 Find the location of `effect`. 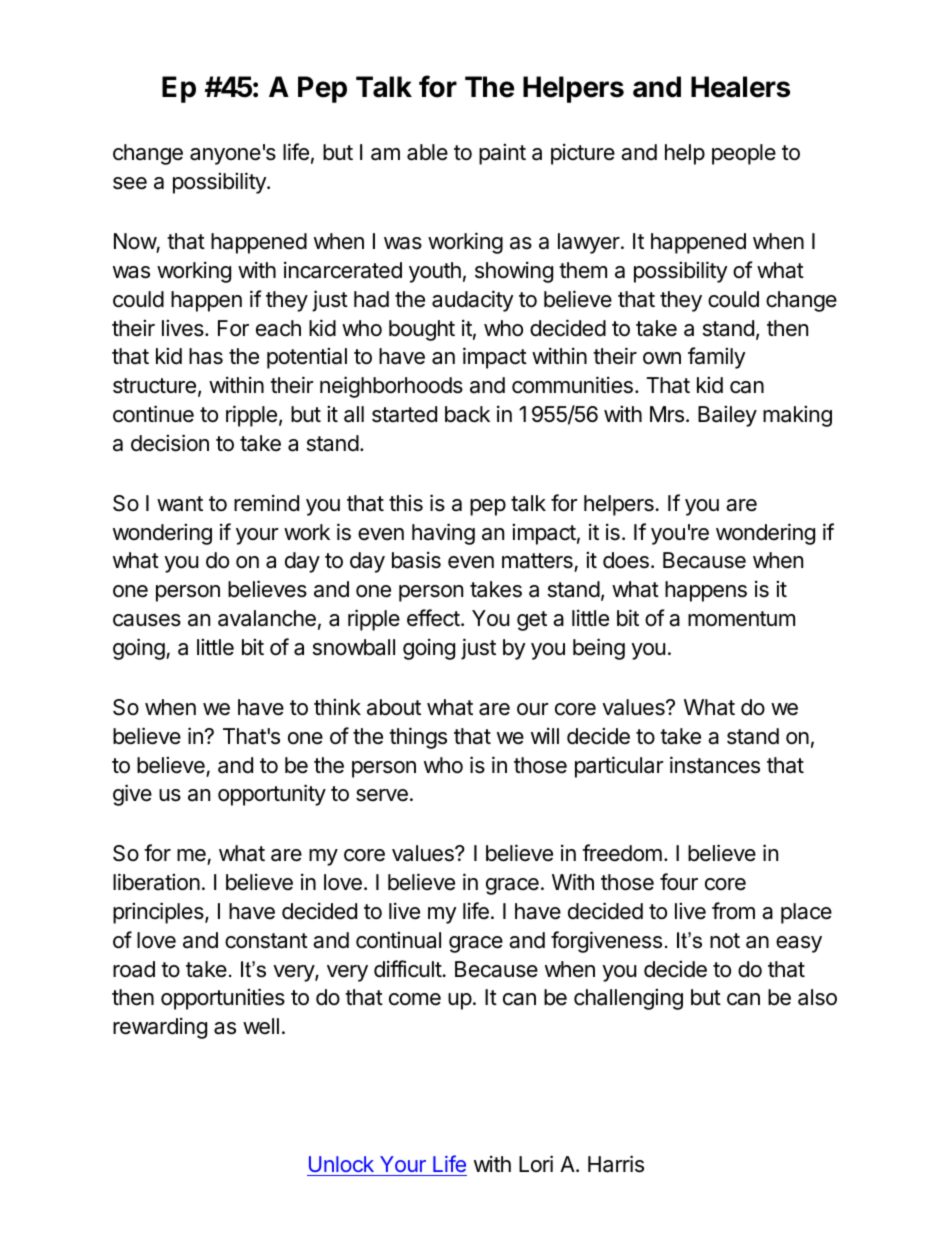

effect is located at coordinates (433, 618).
